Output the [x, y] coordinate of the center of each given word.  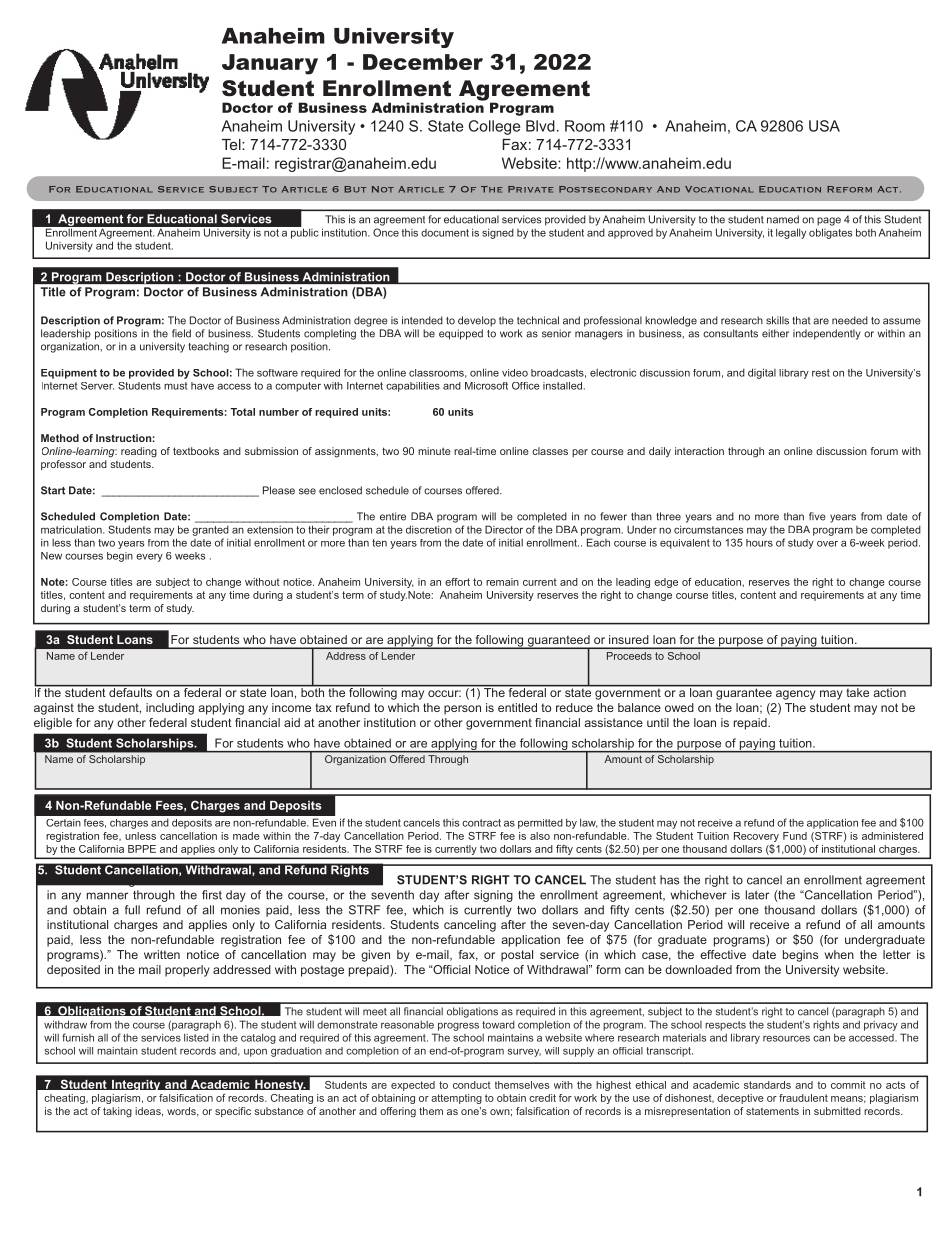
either [775, 333]
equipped [461, 334]
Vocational [719, 189]
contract [481, 823]
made [246, 836]
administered [892, 836]
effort [457, 582]
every [149, 557]
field [181, 333]
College [494, 127]
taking [117, 1112]
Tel [232, 144]
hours [759, 543]
